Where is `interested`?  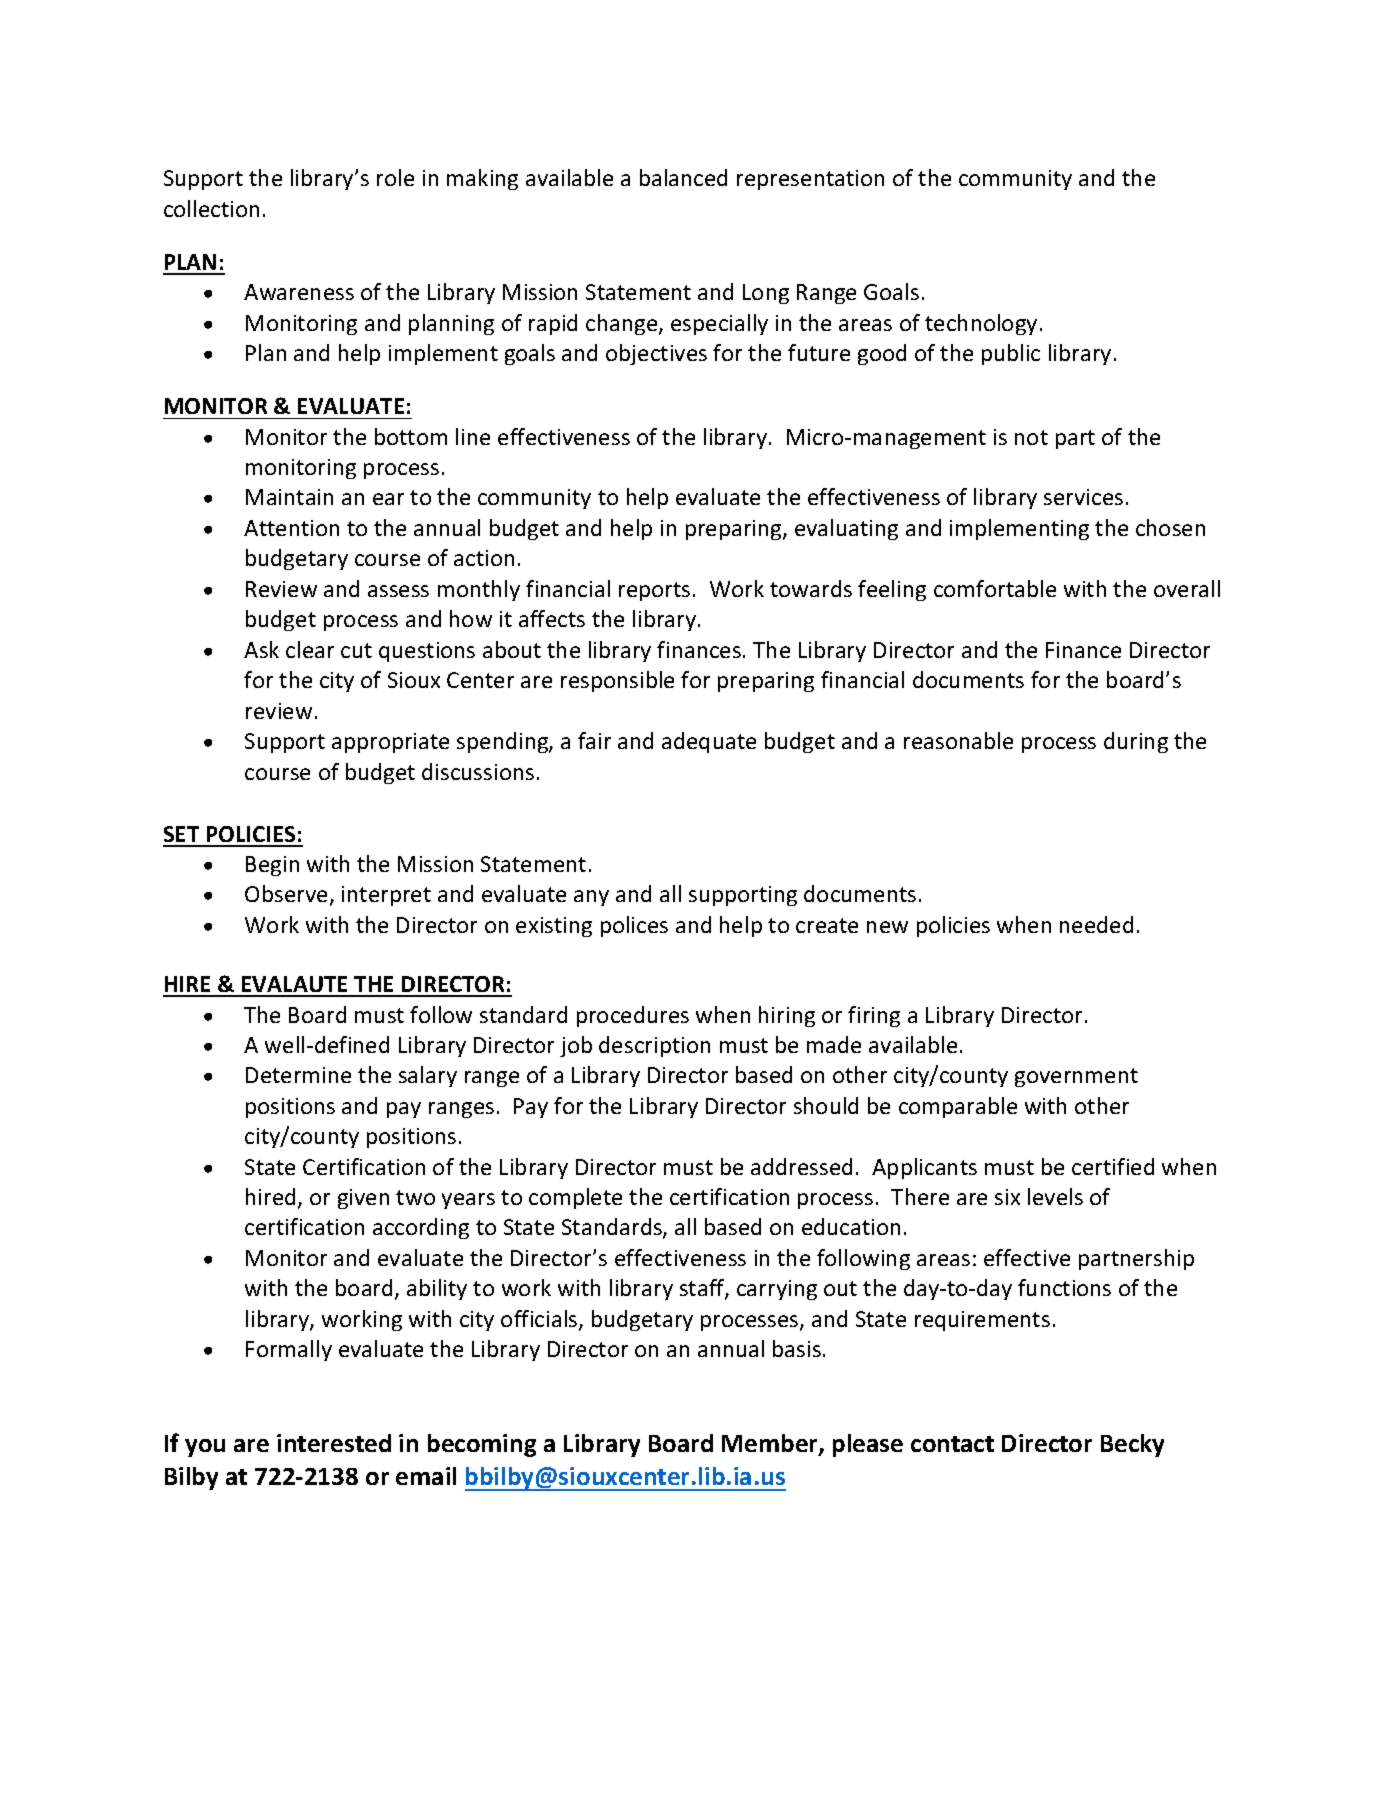 interested is located at coordinates (334, 1443).
